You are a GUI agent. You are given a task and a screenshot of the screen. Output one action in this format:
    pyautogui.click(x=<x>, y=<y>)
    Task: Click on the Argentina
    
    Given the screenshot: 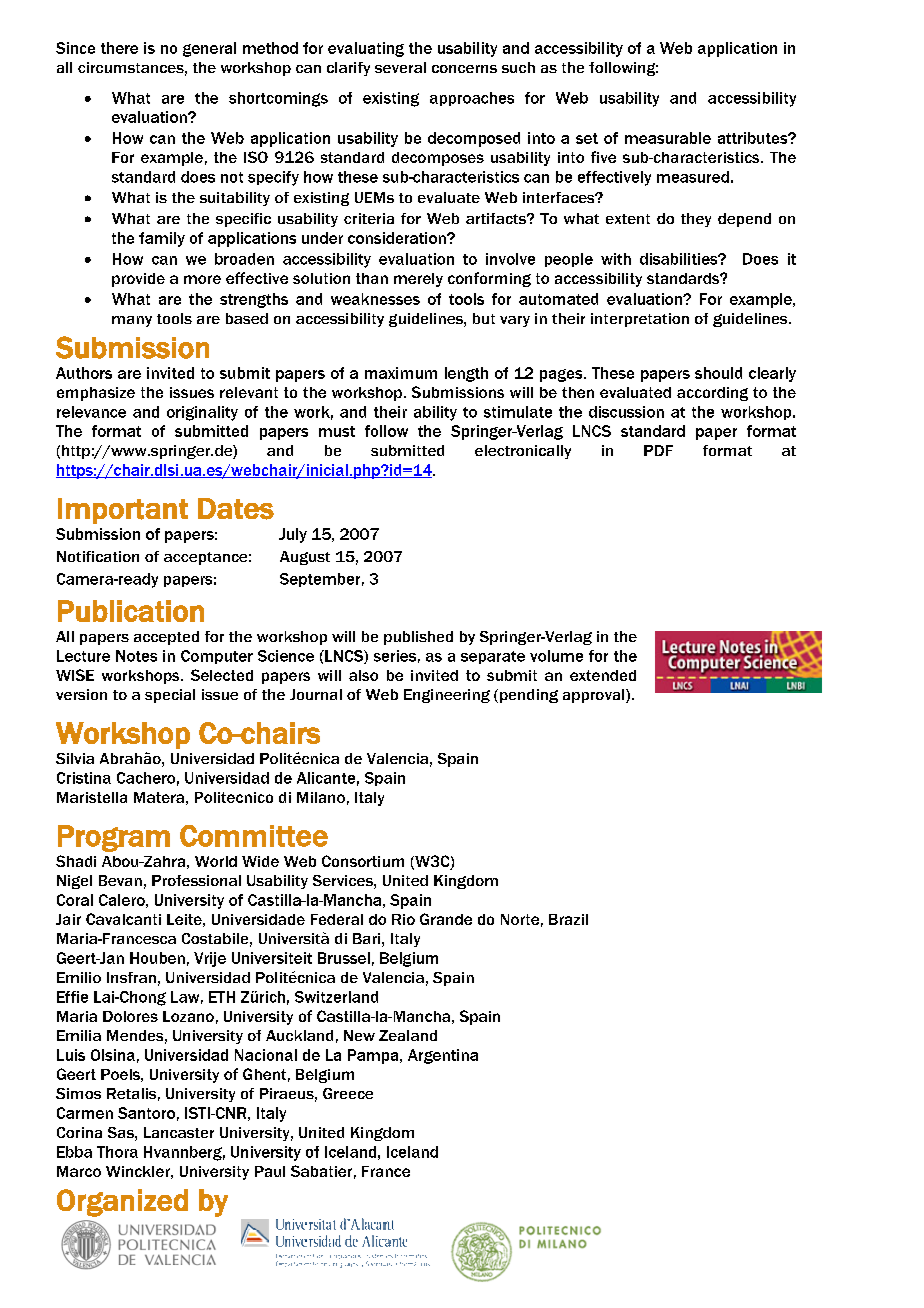 What is the action you would take?
    pyautogui.click(x=443, y=1056)
